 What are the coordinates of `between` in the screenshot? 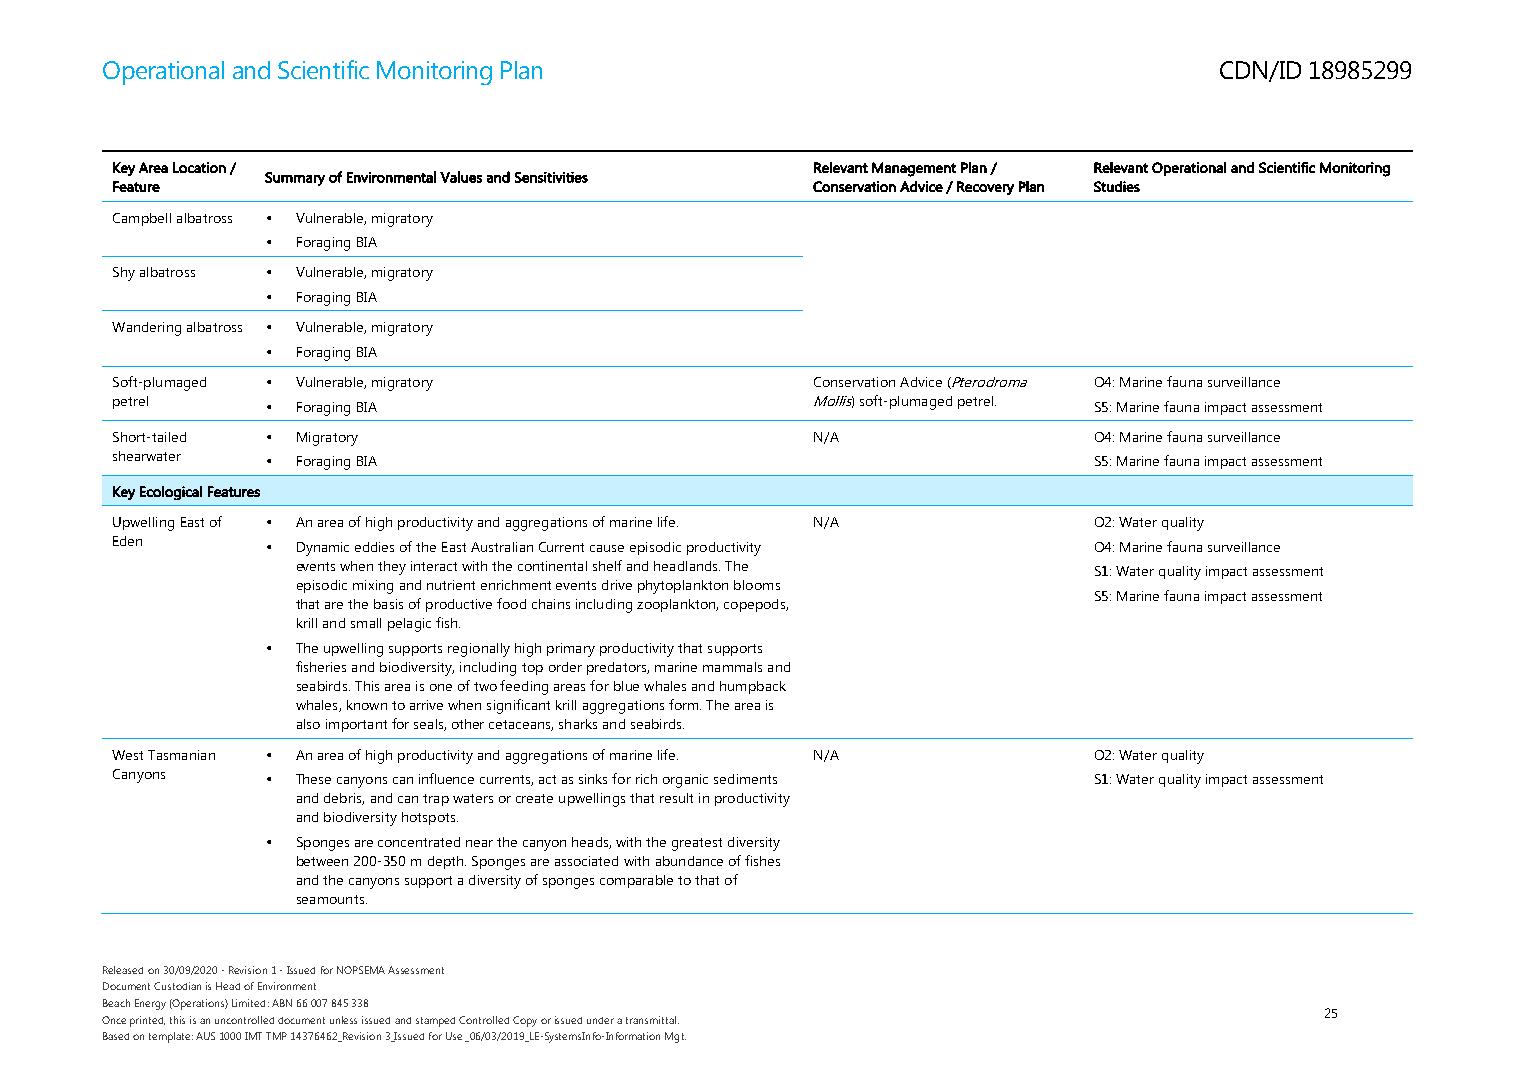 It's located at (322, 861).
